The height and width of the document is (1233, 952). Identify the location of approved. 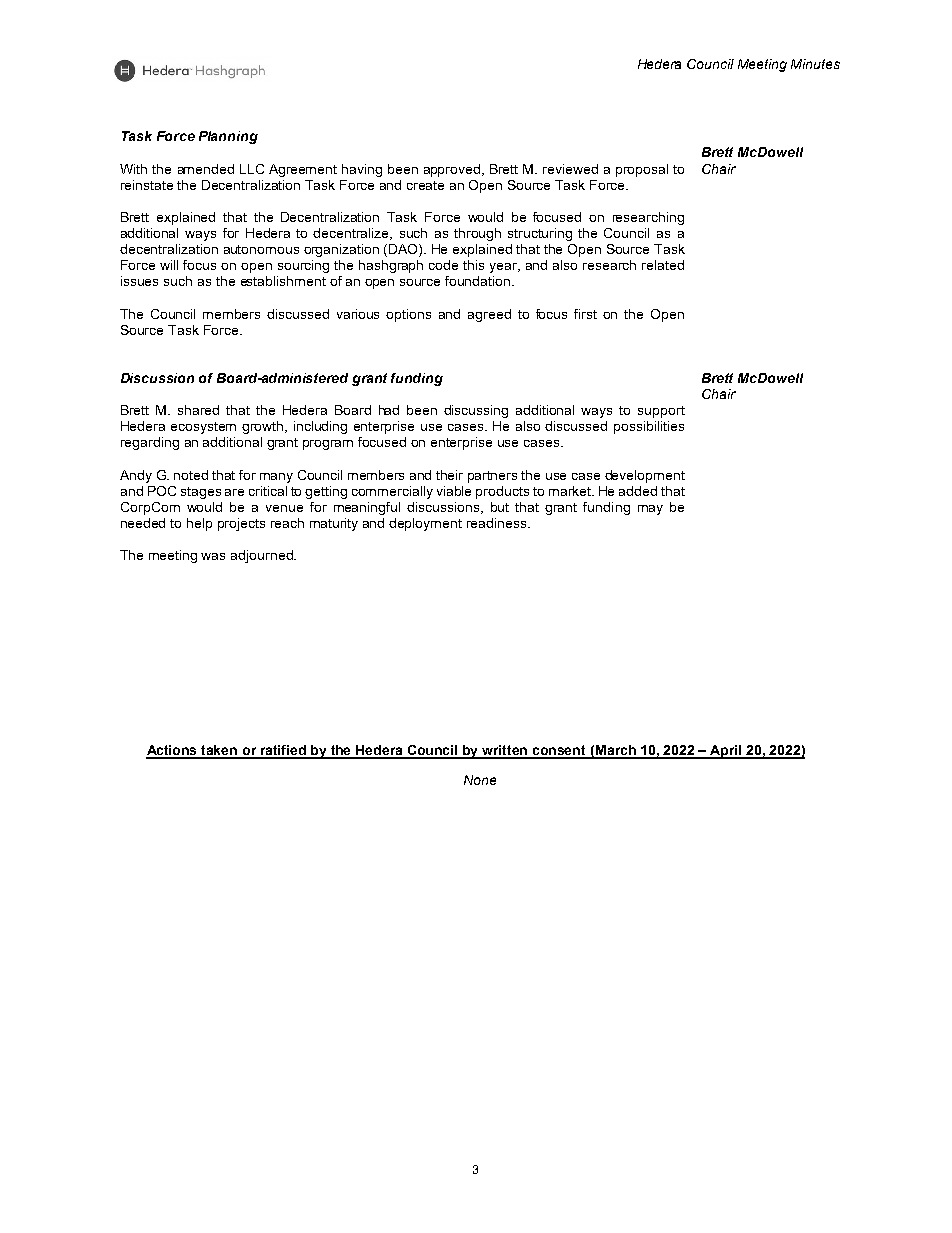
(453, 170).
